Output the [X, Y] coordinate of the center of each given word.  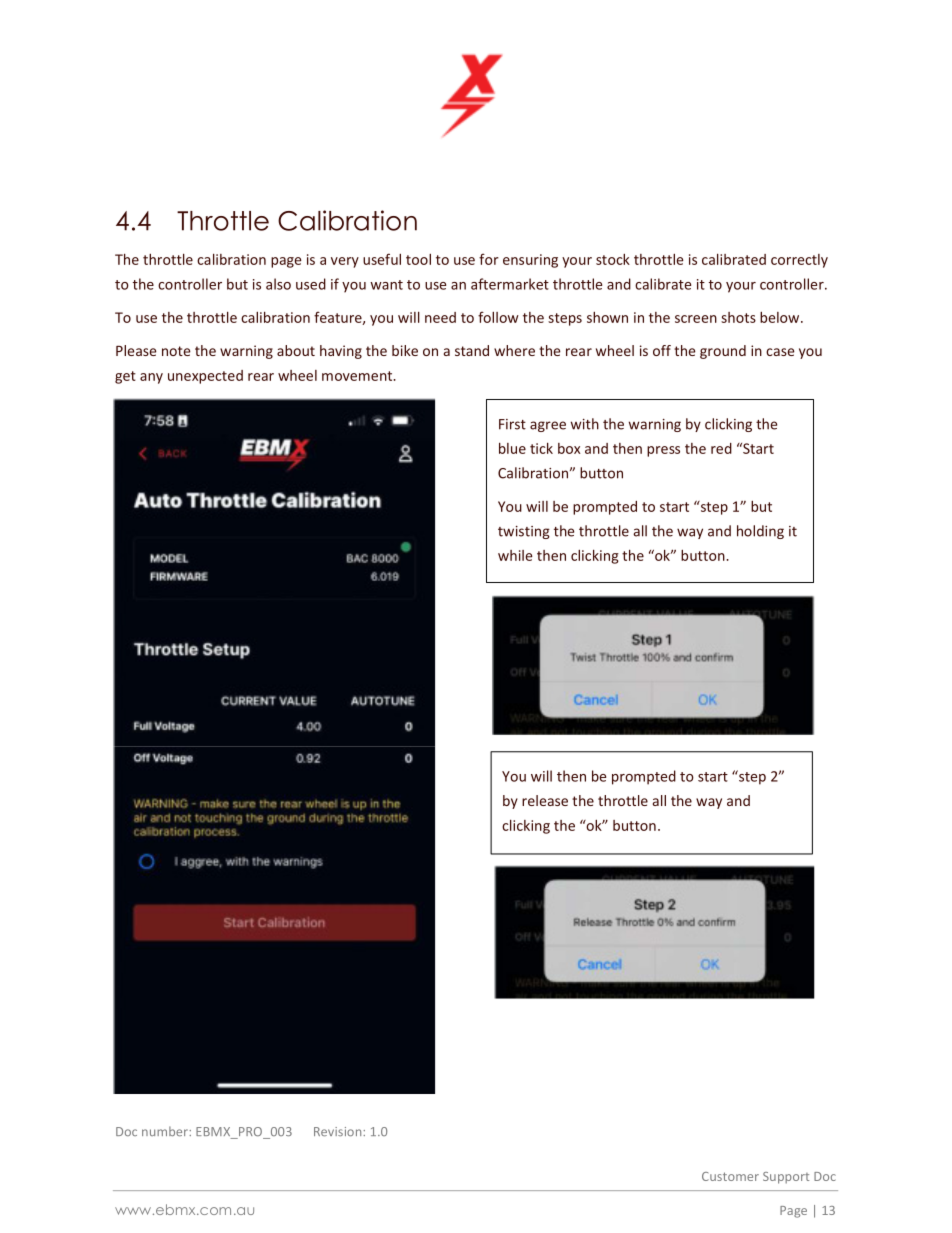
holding [760, 532]
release [545, 800]
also [278, 284]
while [515, 555]
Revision [339, 1131]
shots [738, 317]
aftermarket [510, 284]
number [166, 1131]
